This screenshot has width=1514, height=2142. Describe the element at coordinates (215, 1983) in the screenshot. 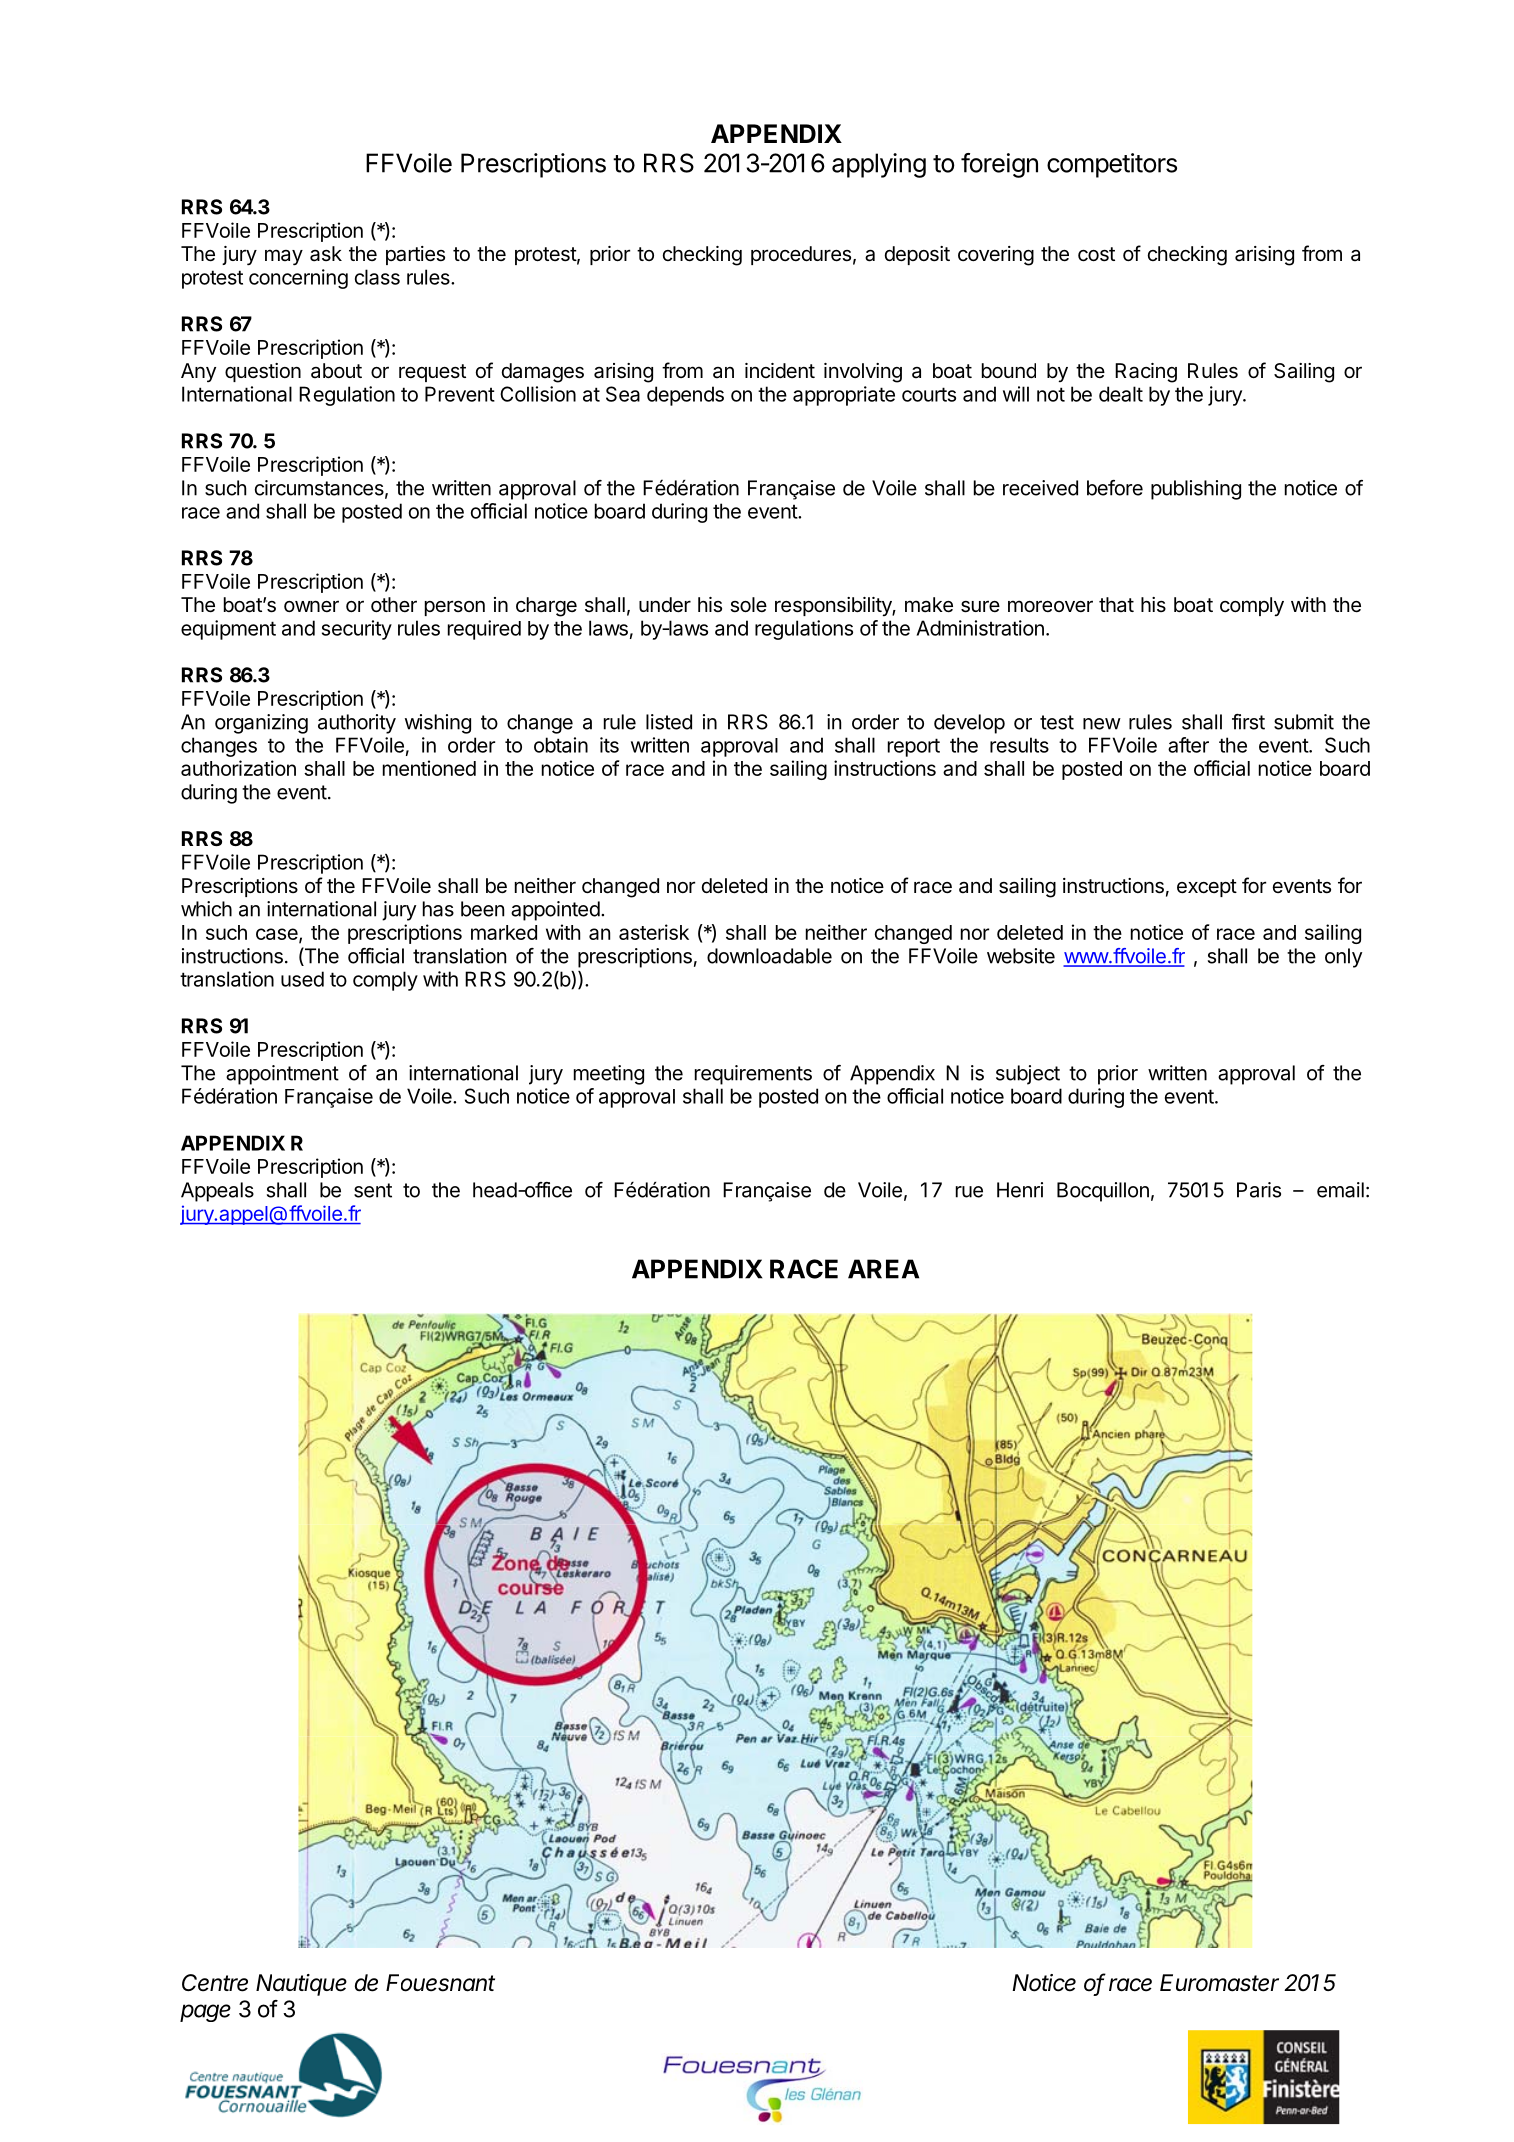

I see `Centre` at that location.
